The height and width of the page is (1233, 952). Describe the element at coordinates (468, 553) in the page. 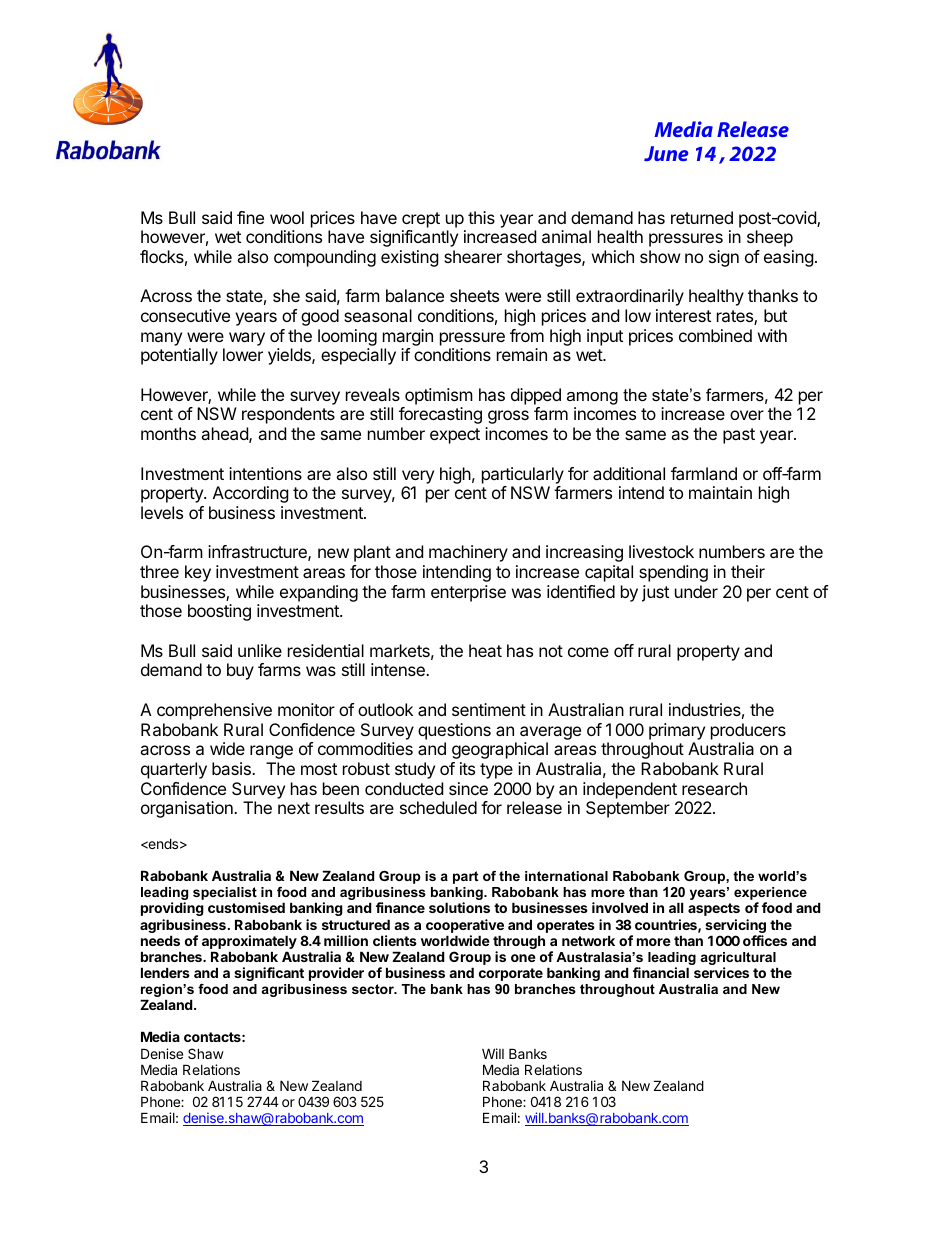

I see `machinery` at that location.
